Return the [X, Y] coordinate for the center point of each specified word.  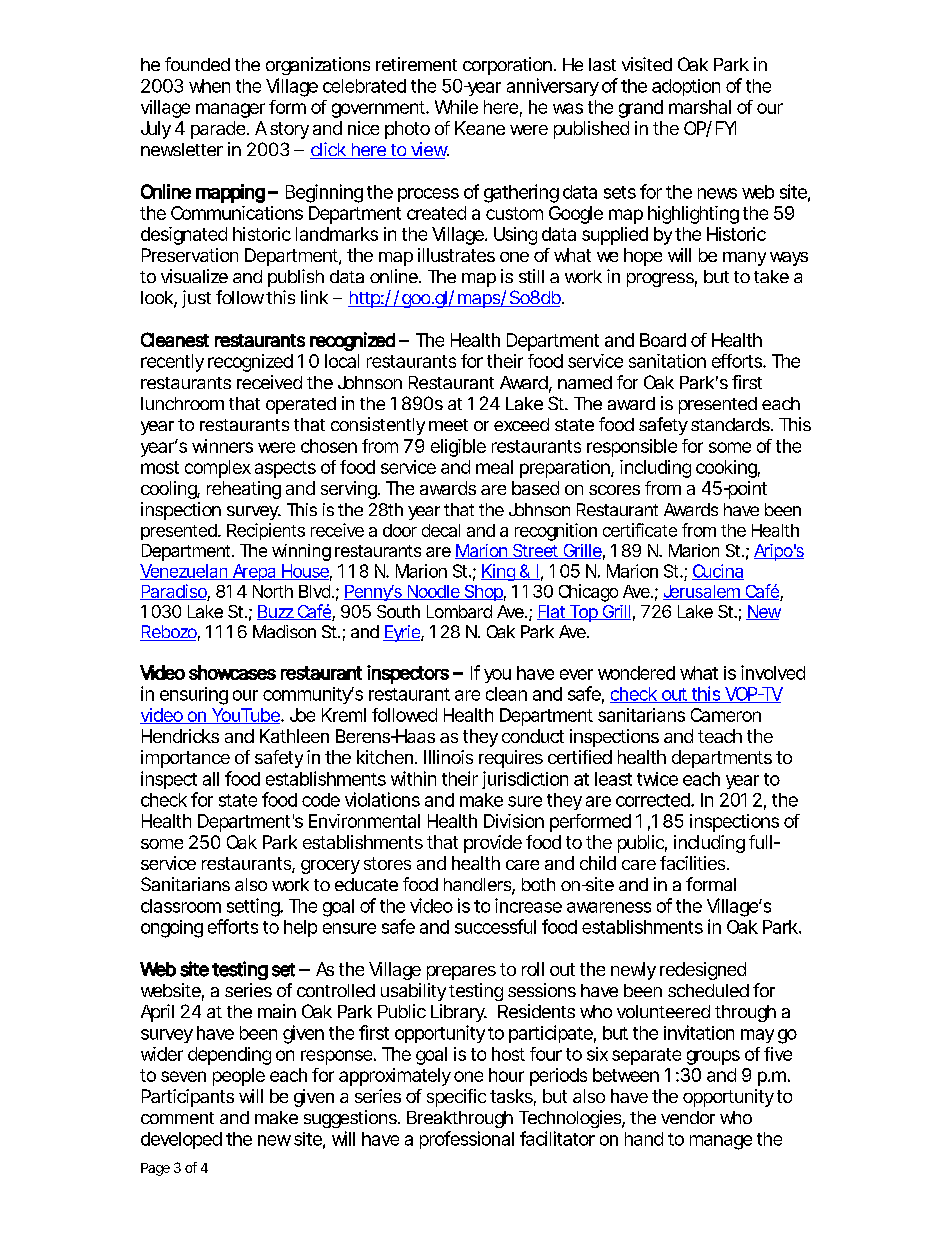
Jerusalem [703, 592]
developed [181, 1140]
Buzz [276, 612]
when [209, 86]
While [456, 107]
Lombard [459, 611]
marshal [700, 107]
